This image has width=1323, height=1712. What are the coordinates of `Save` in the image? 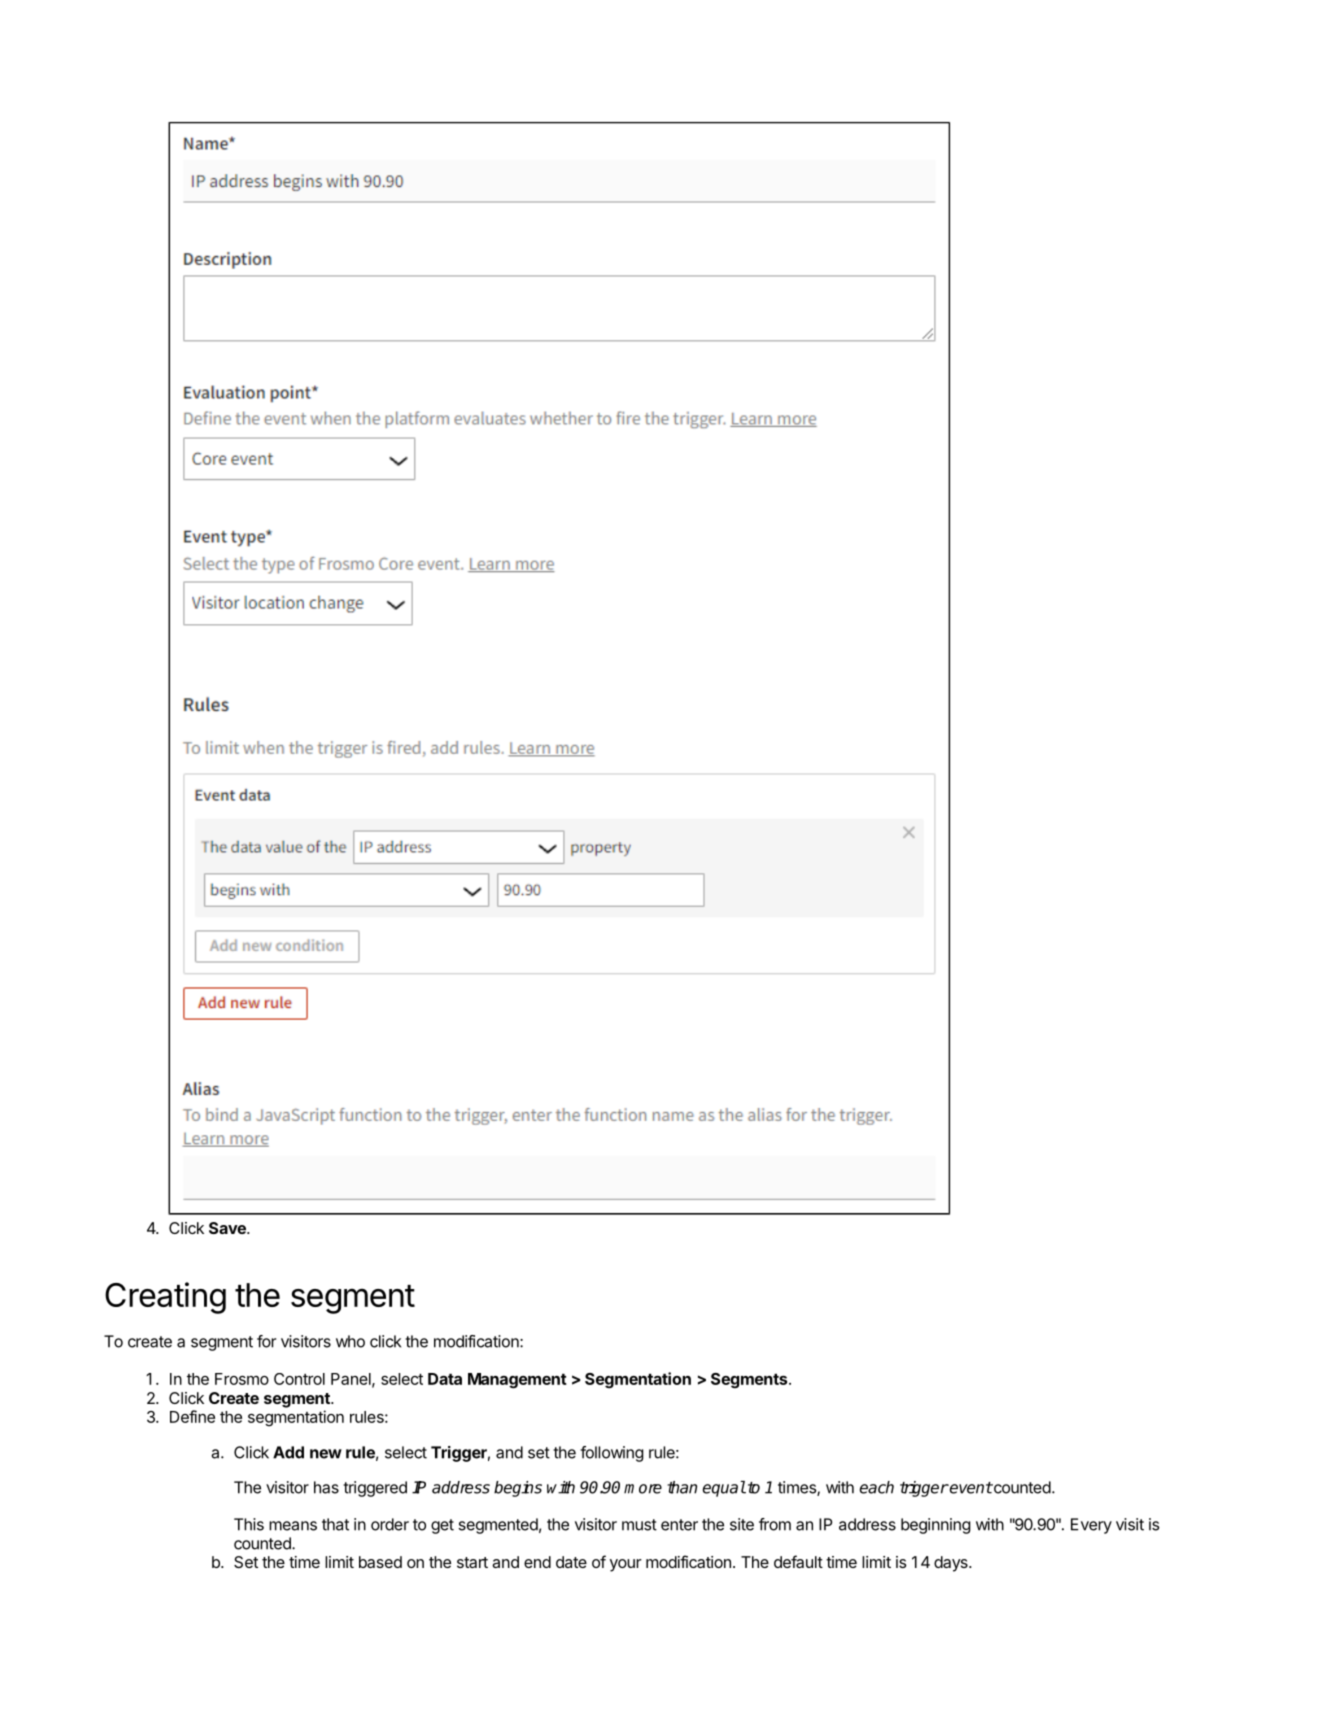 It's located at (228, 1228).
